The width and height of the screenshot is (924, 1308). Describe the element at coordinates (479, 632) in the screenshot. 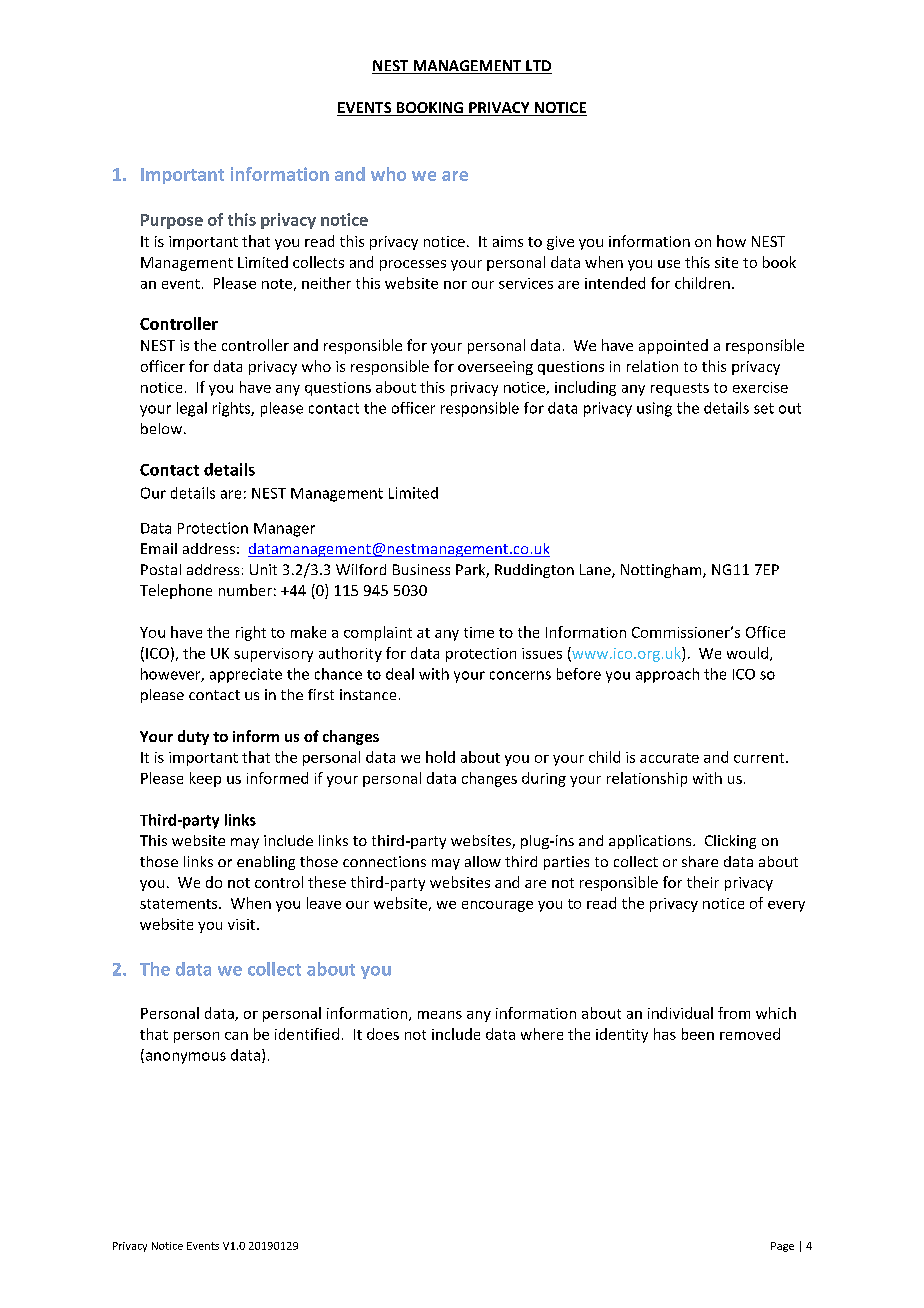

I see `time` at that location.
